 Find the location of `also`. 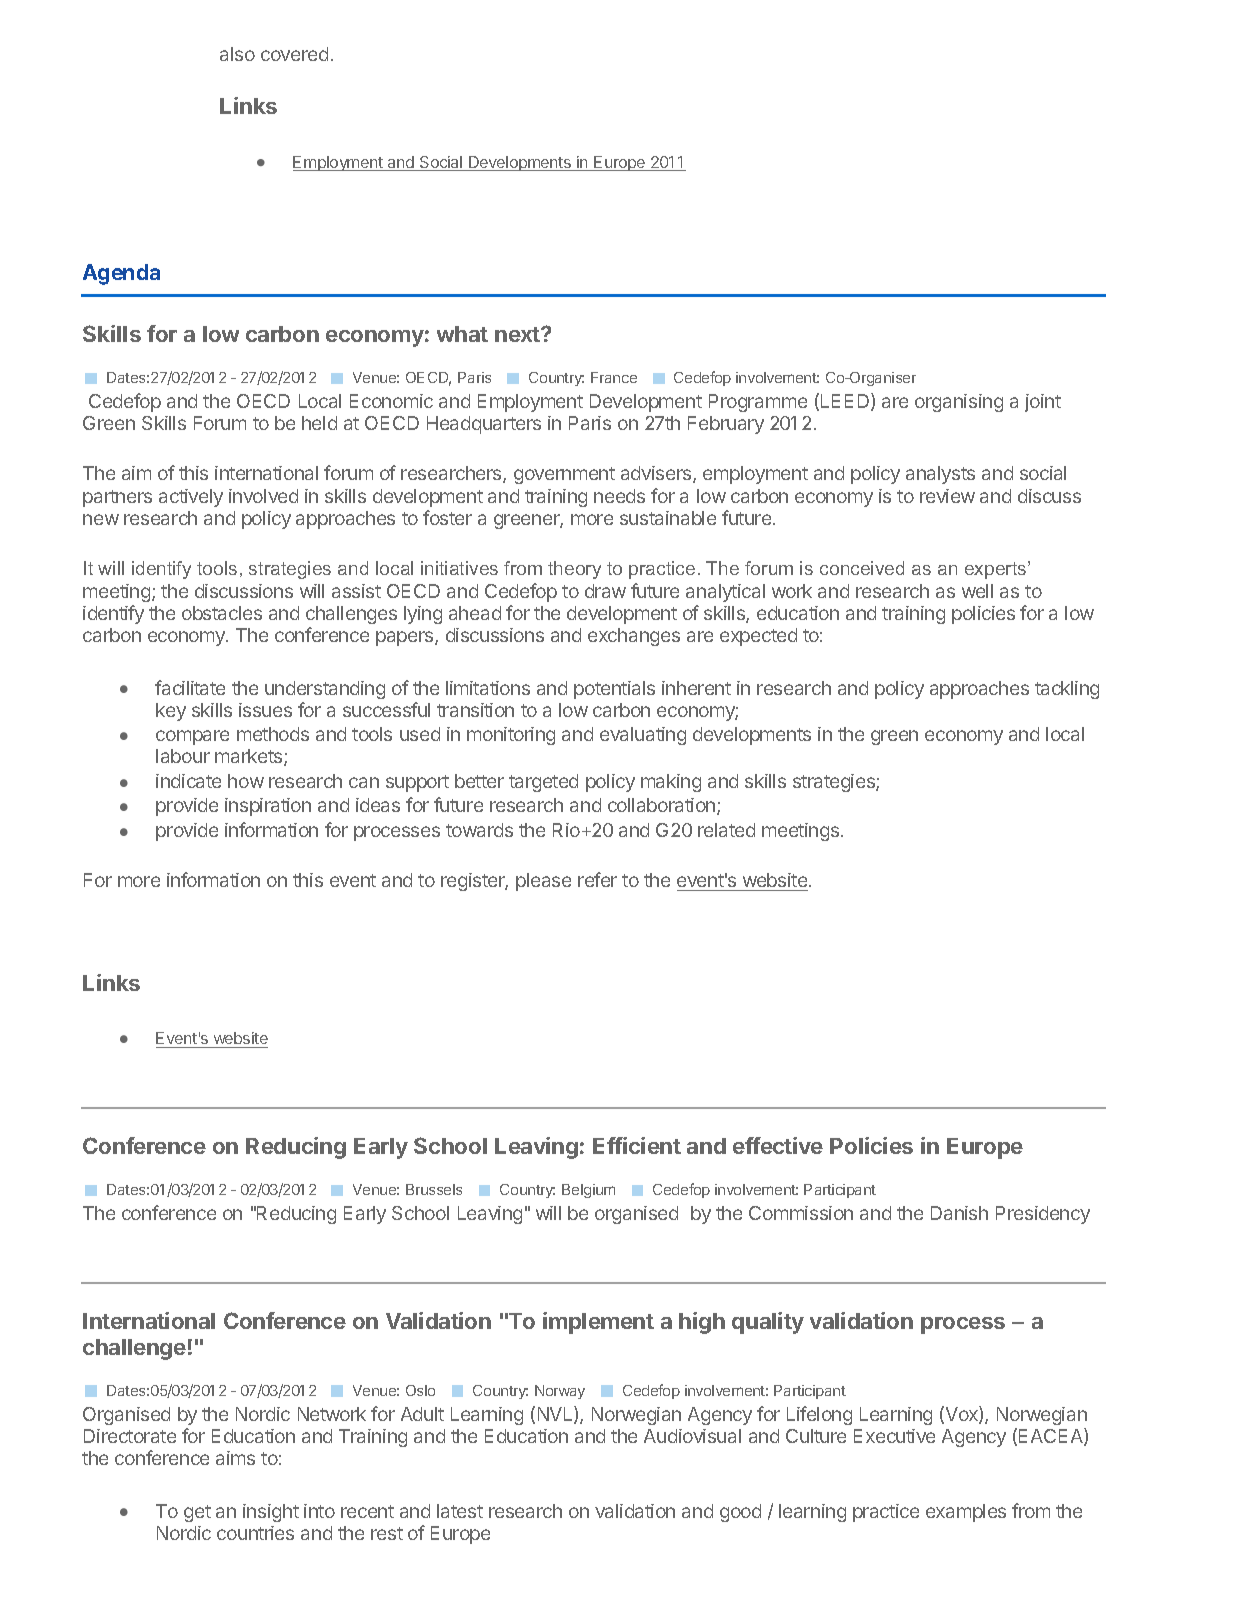

also is located at coordinates (237, 54).
